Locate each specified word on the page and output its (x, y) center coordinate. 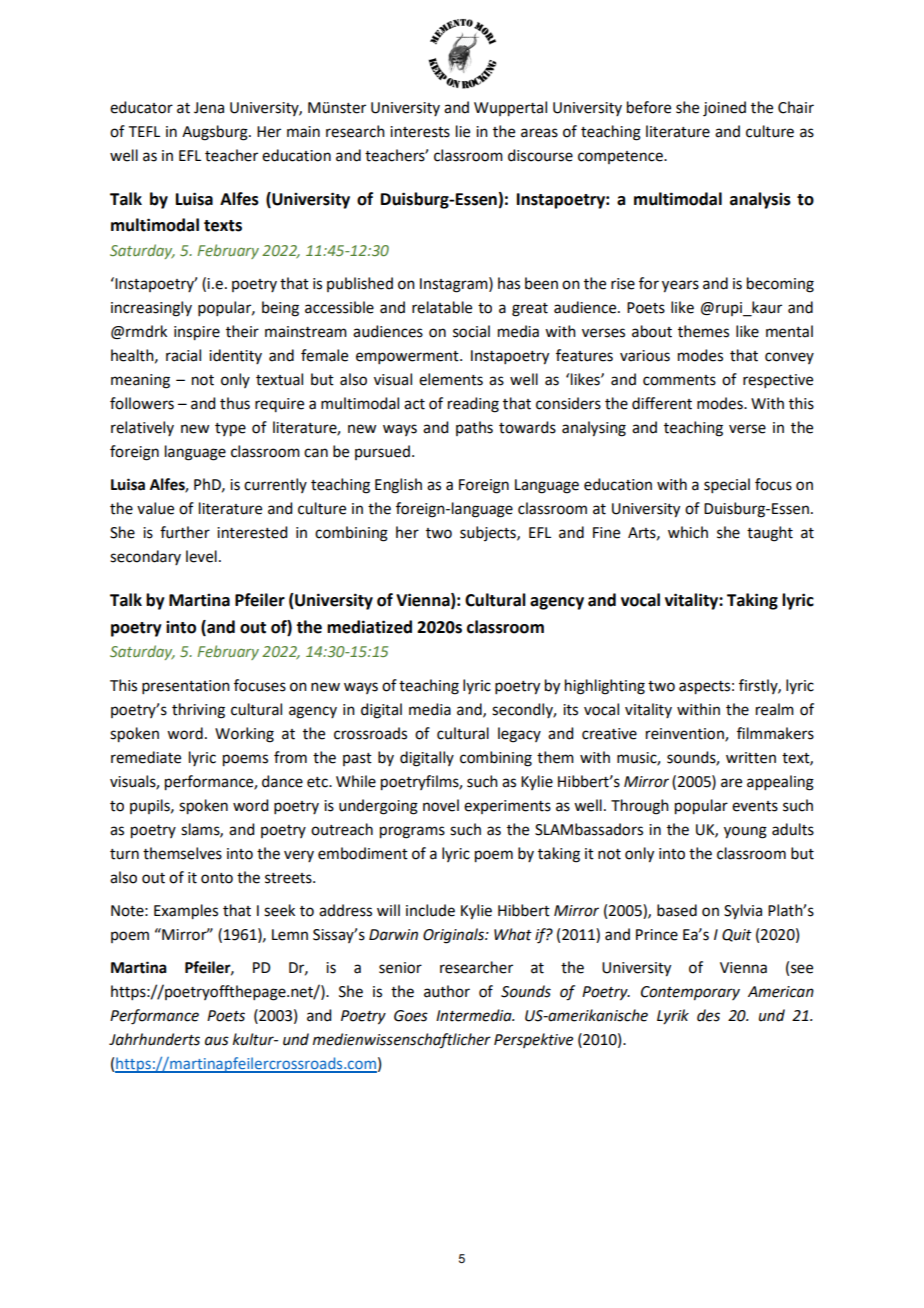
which (688, 532)
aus (217, 1041)
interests (420, 132)
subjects (489, 533)
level (201, 556)
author (447, 991)
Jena (209, 108)
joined (724, 109)
